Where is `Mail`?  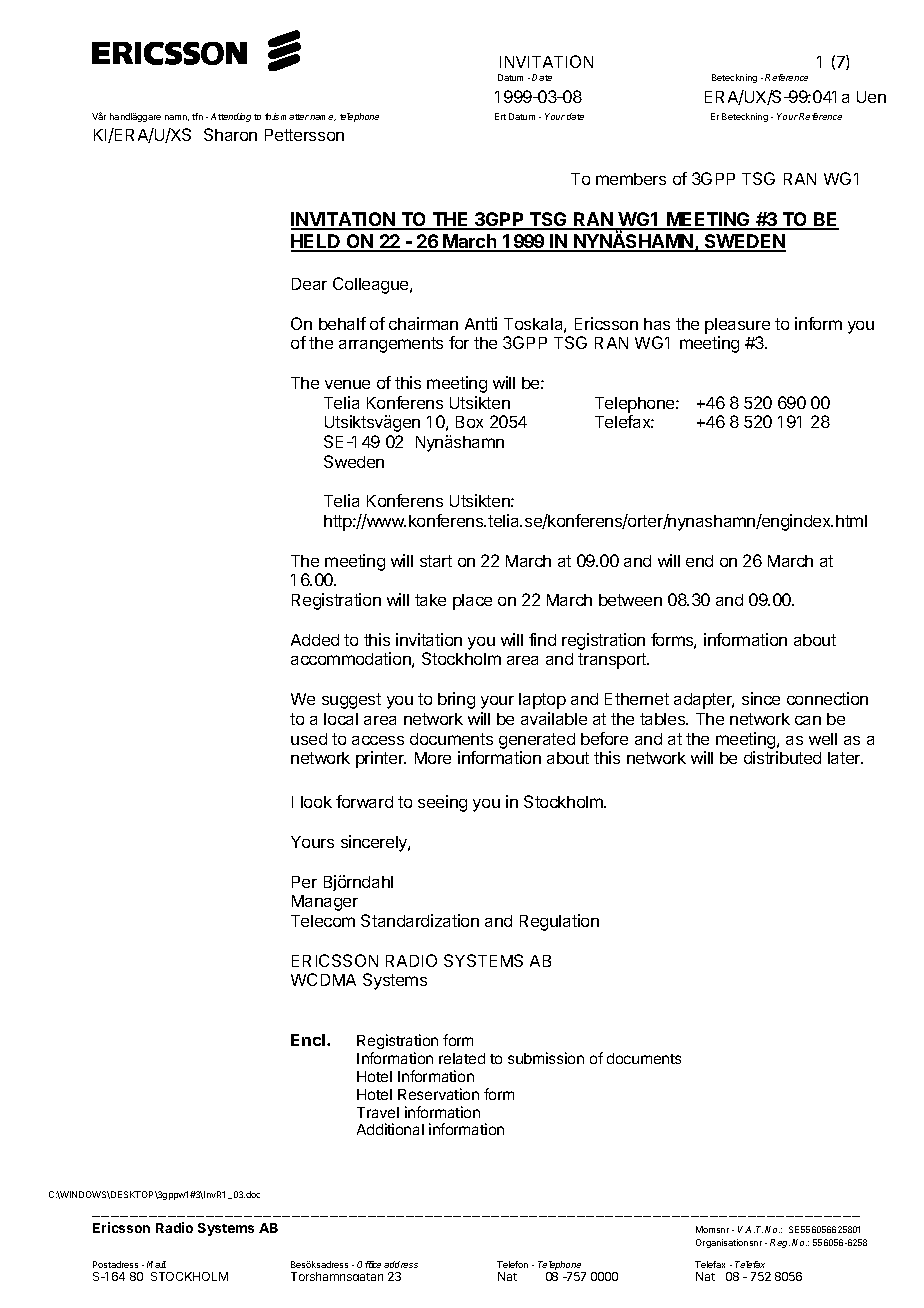
Mail is located at coordinates (156, 1264).
